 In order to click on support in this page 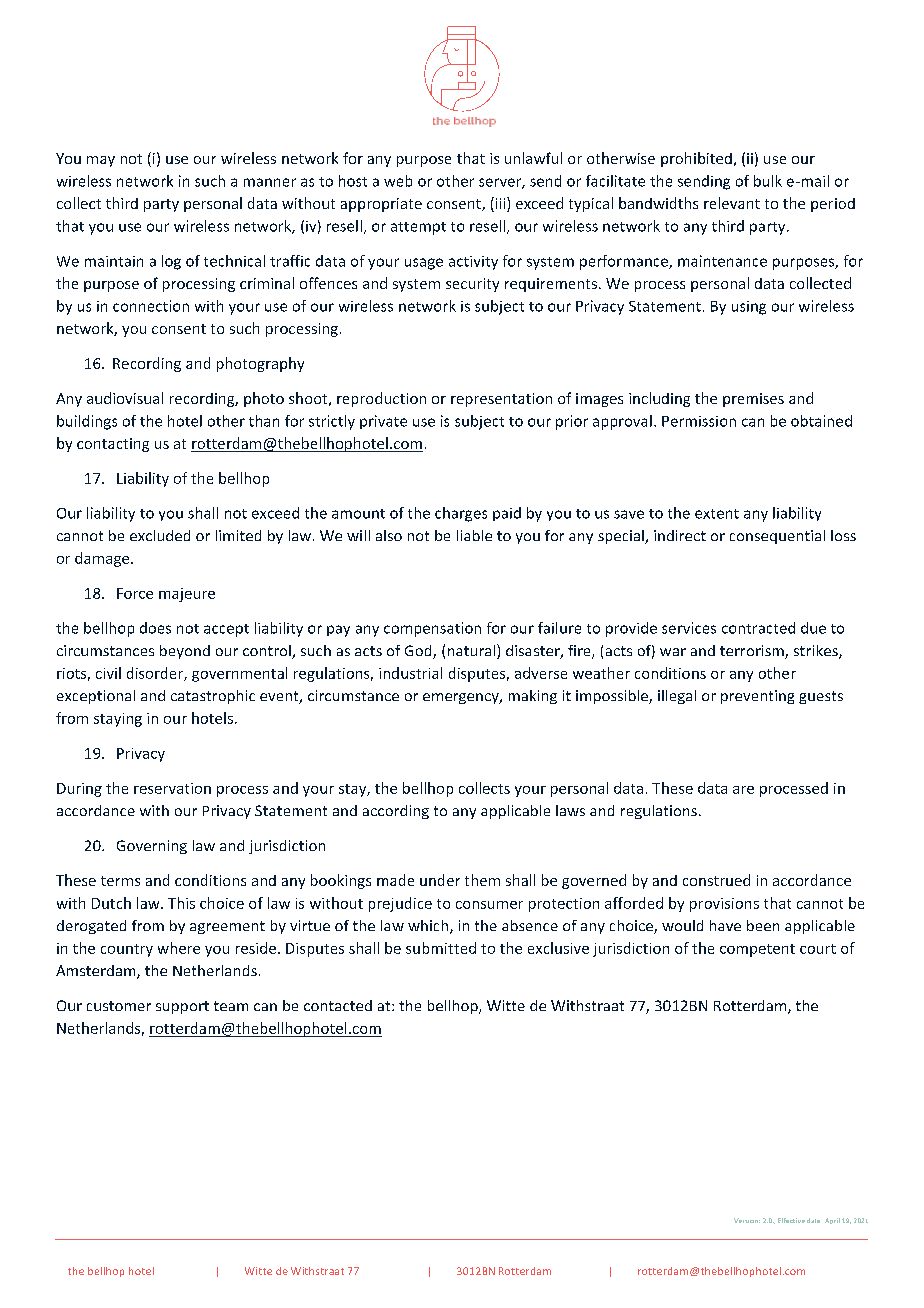, I will do `click(182, 1007)`.
